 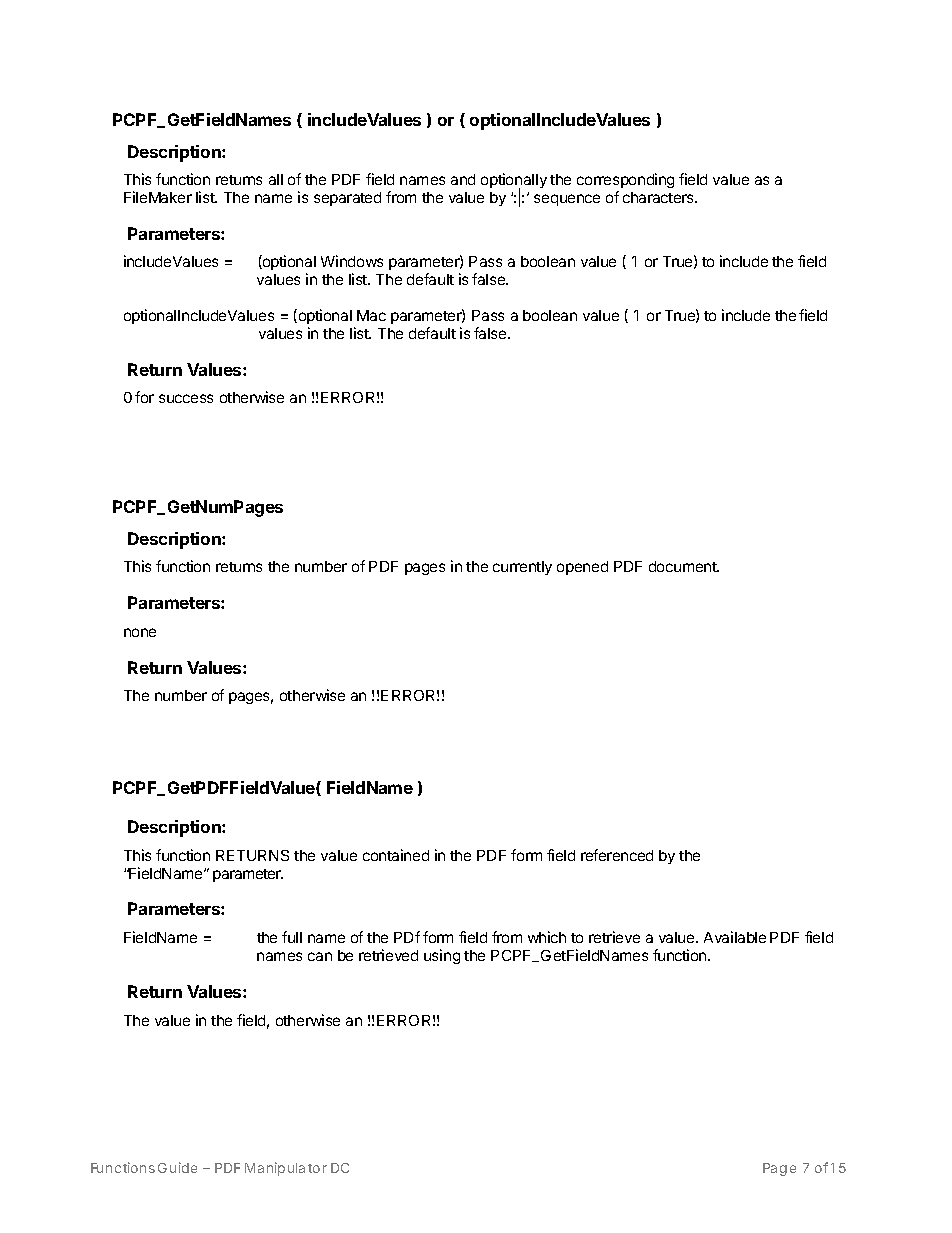 What do you see at coordinates (625, 180) in the document?
I see `corresponding` at bounding box center [625, 180].
